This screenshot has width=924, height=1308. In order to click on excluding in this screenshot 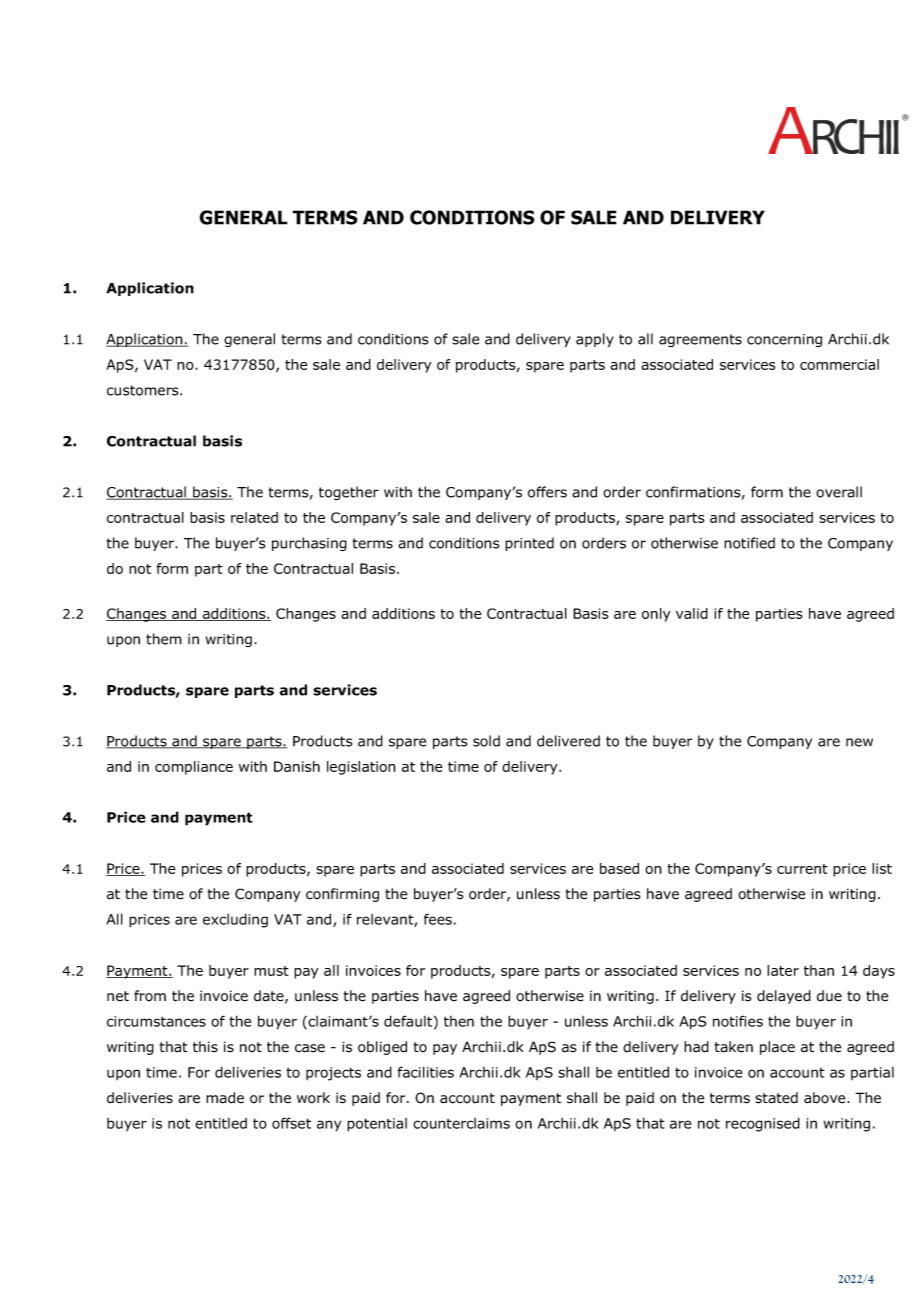, I will do `click(235, 920)`.
